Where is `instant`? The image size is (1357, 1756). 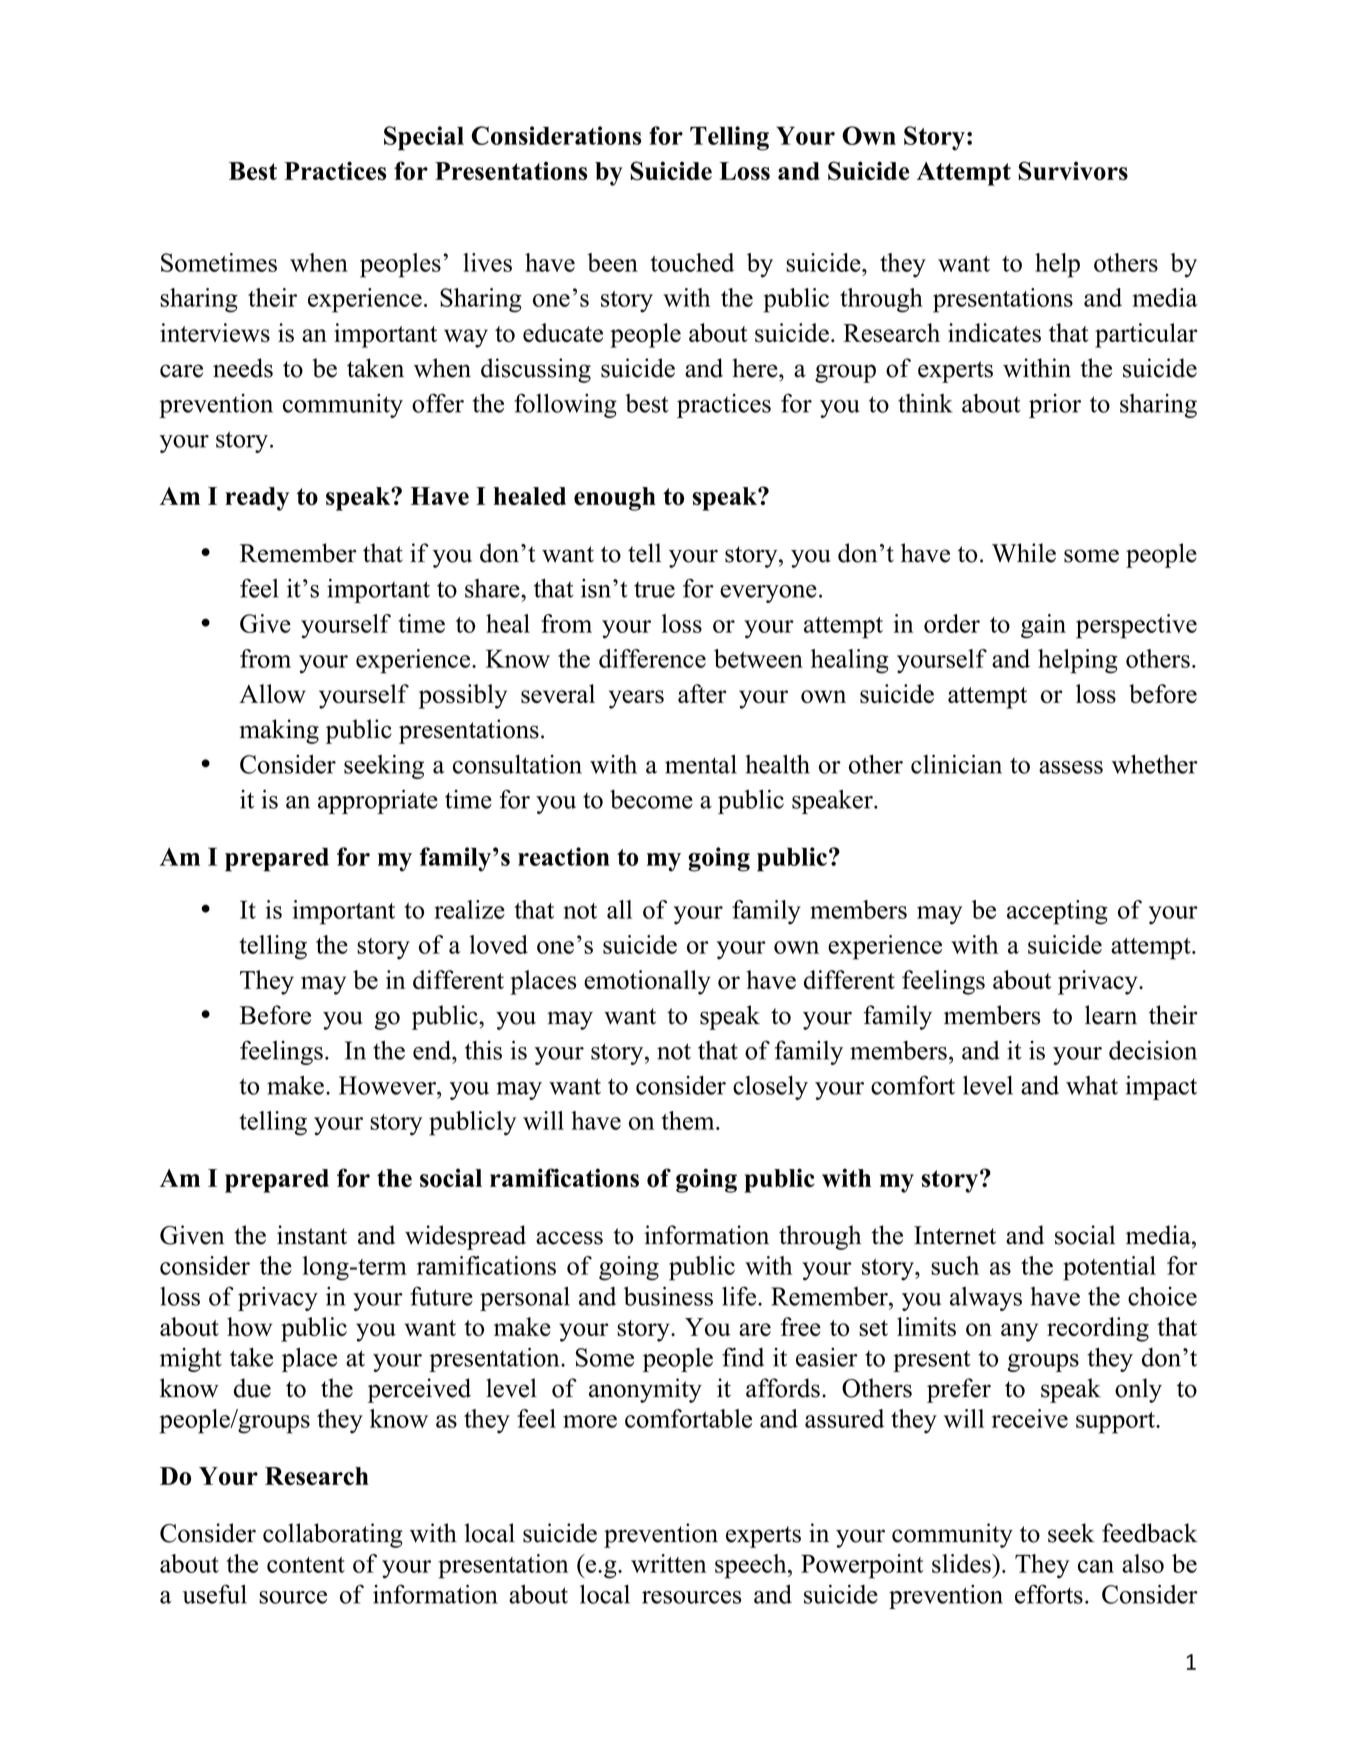
instant is located at coordinates (312, 1235).
